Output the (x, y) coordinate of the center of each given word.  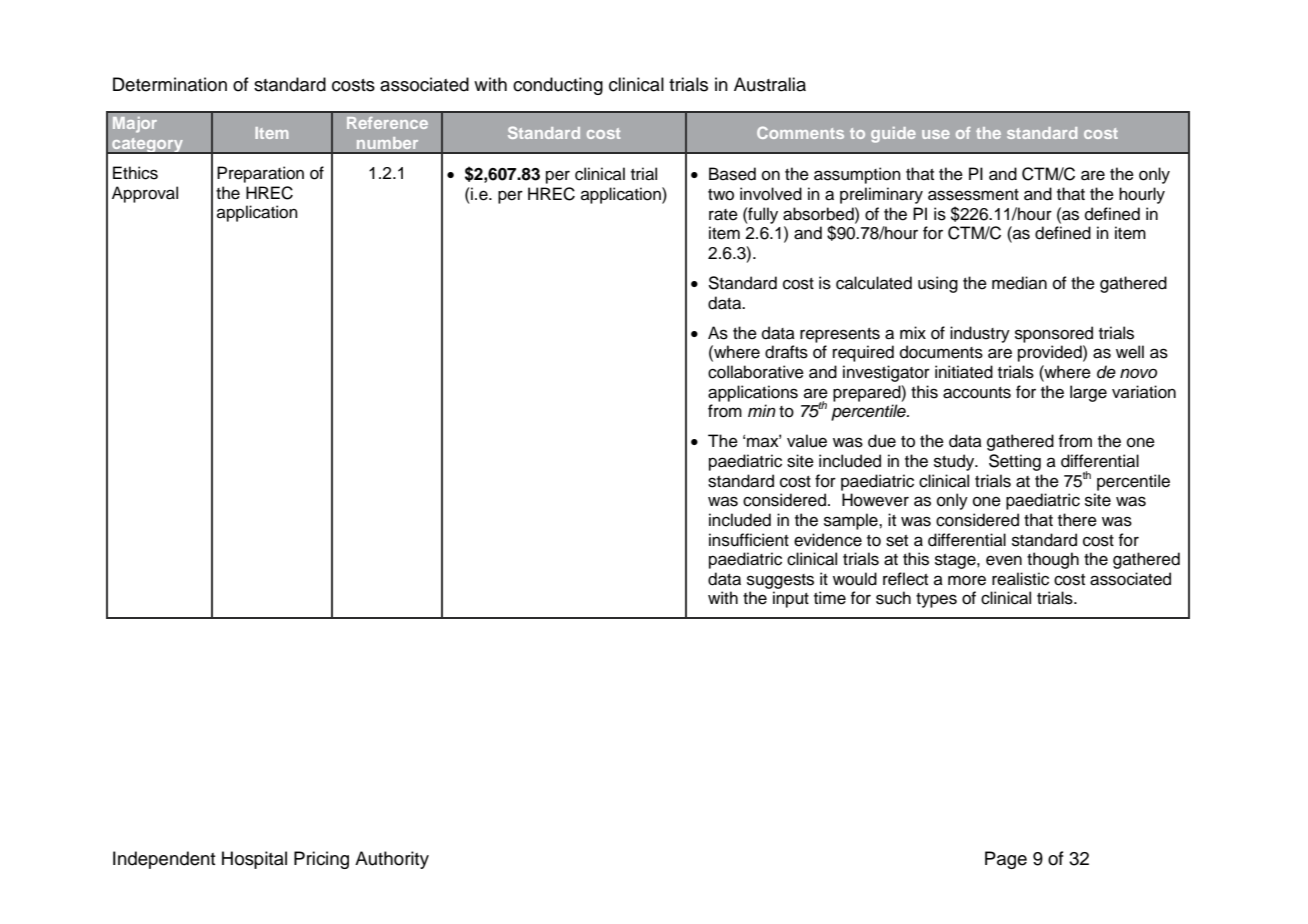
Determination (170, 84)
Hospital (254, 860)
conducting (558, 86)
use (936, 134)
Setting (1015, 462)
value (807, 441)
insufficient (749, 540)
